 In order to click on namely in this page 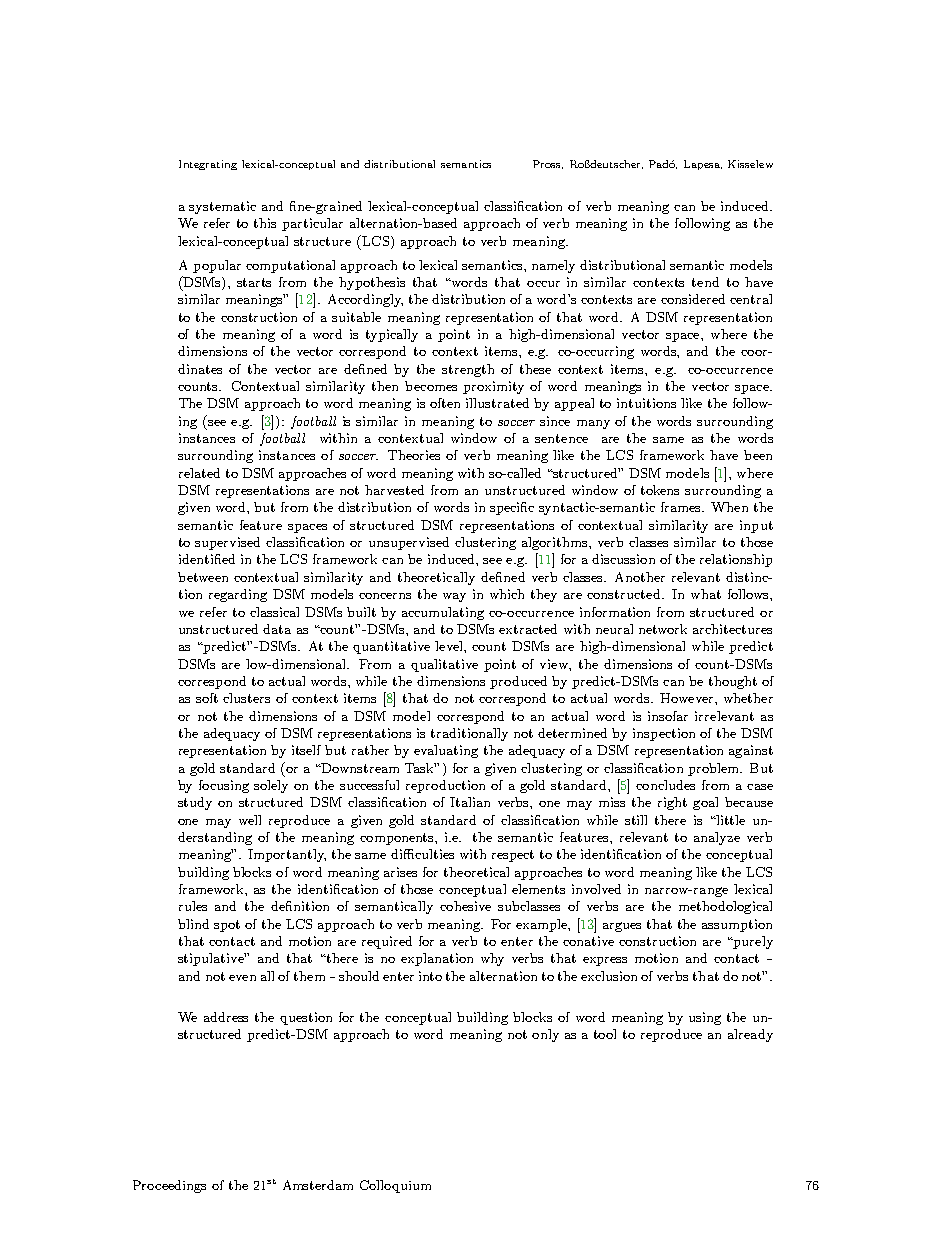, I will do `click(553, 266)`.
